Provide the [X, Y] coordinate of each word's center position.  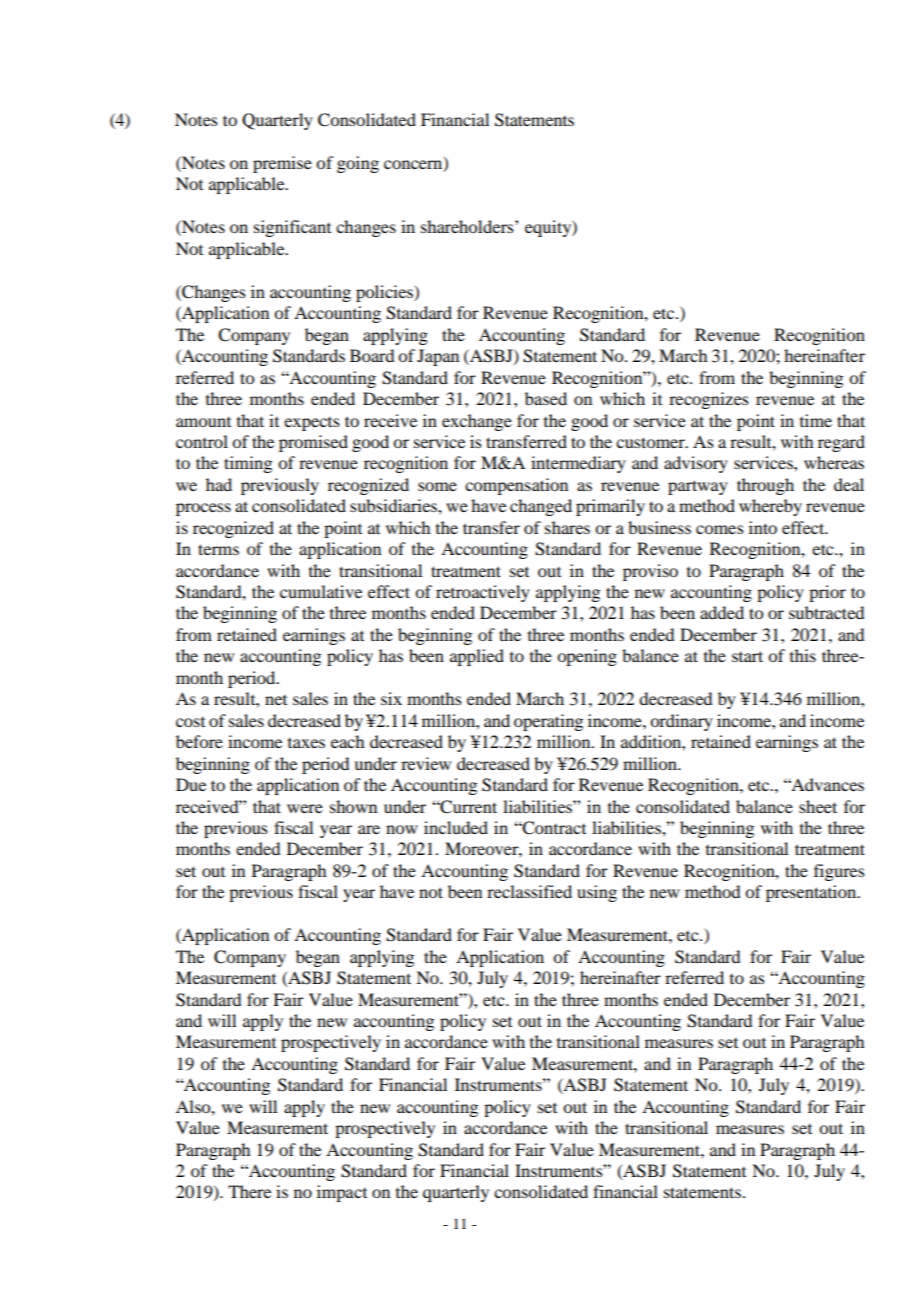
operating [548, 722]
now [402, 829]
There [249, 1191]
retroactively [483, 593]
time [816, 420]
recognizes [709, 400]
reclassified [529, 891]
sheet [818, 806]
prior [827, 593]
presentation [812, 893]
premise [282, 164]
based [546, 398]
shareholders [468, 226]
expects [312, 424]
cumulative [321, 591]
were [305, 808]
